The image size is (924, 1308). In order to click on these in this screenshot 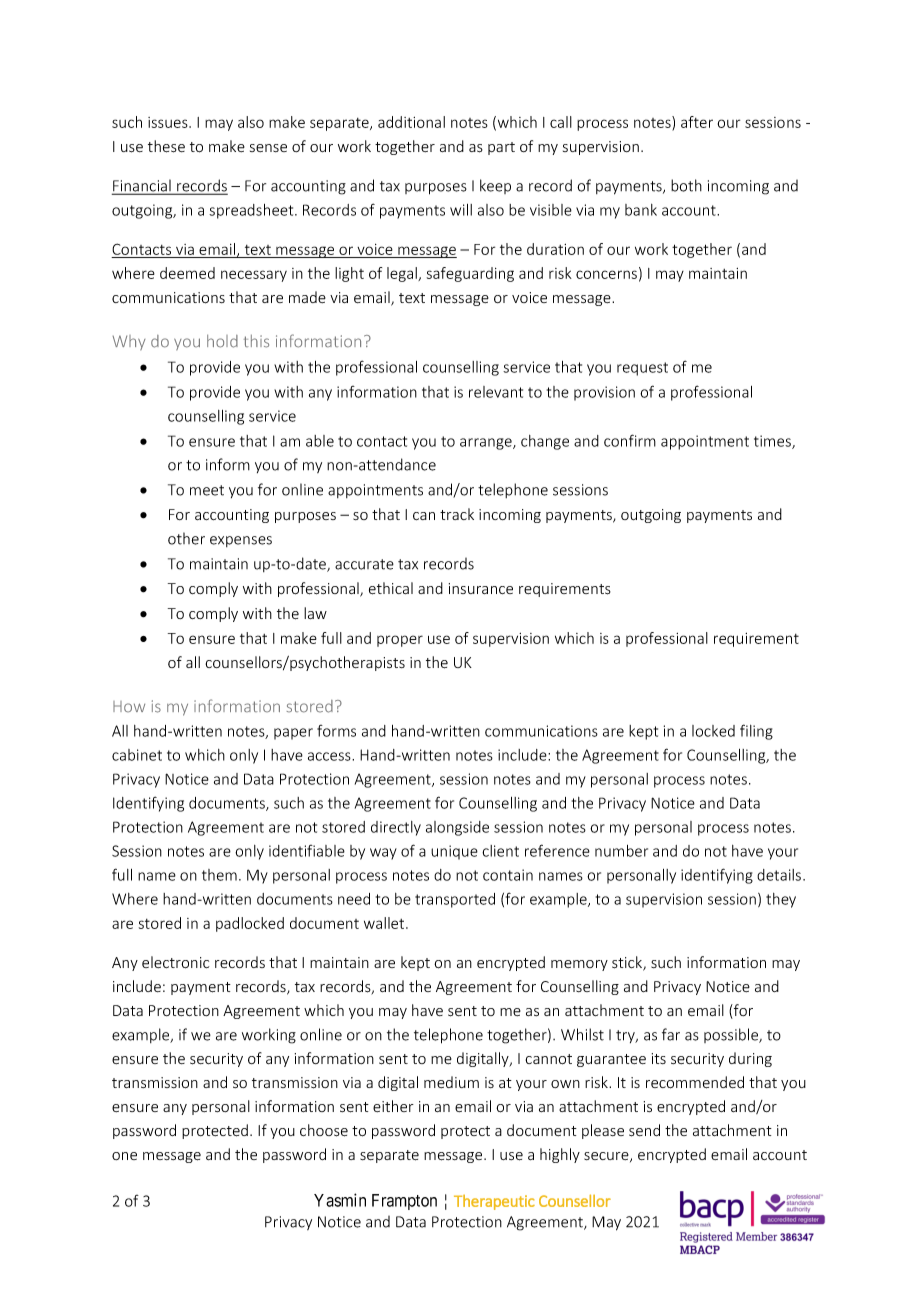, I will do `click(166, 146)`.
